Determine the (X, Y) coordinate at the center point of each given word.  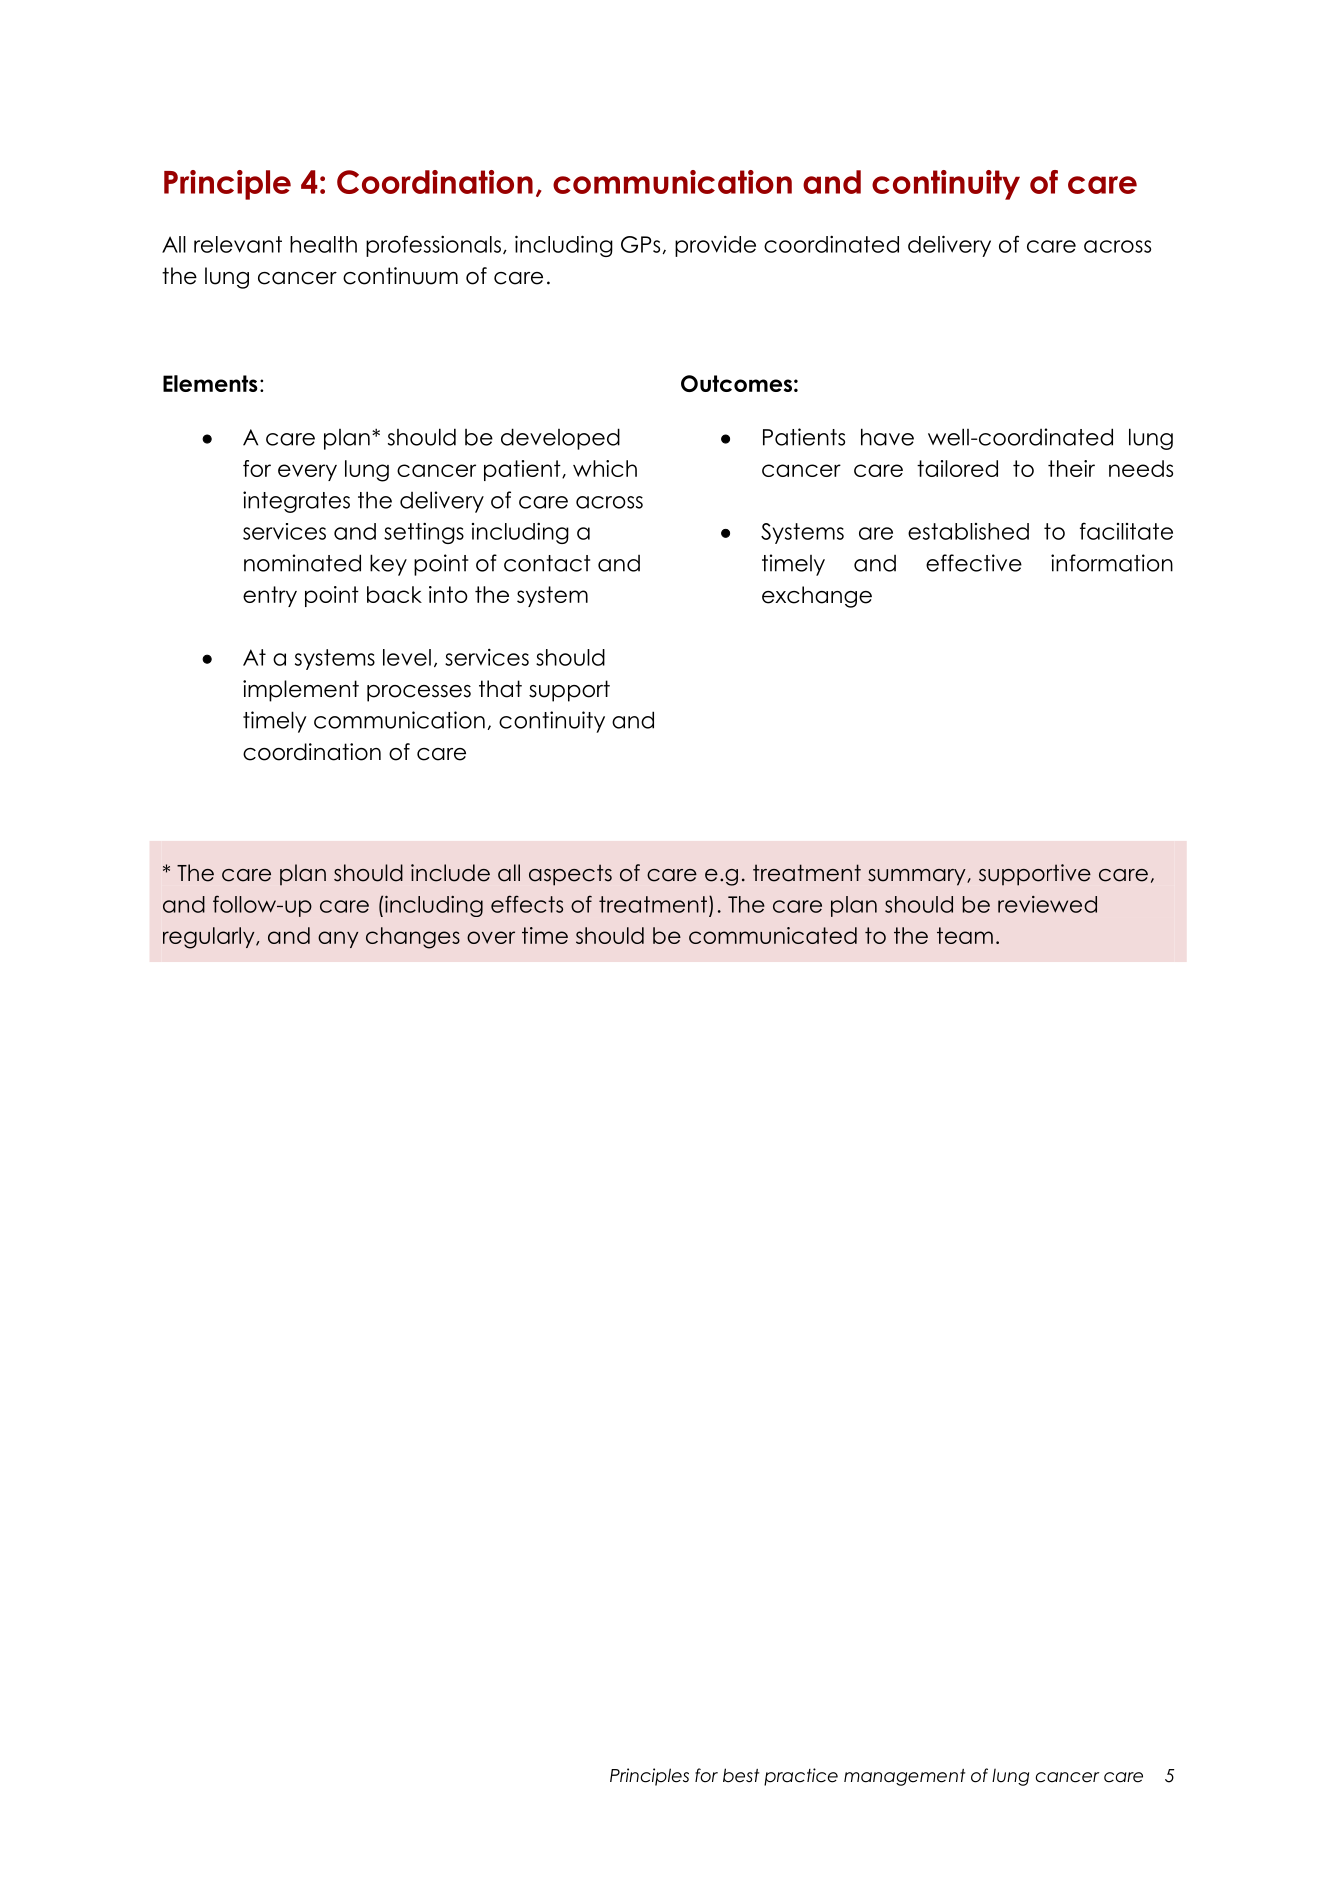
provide (715, 246)
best (741, 1775)
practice (801, 1777)
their (1071, 468)
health (323, 244)
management (904, 1777)
